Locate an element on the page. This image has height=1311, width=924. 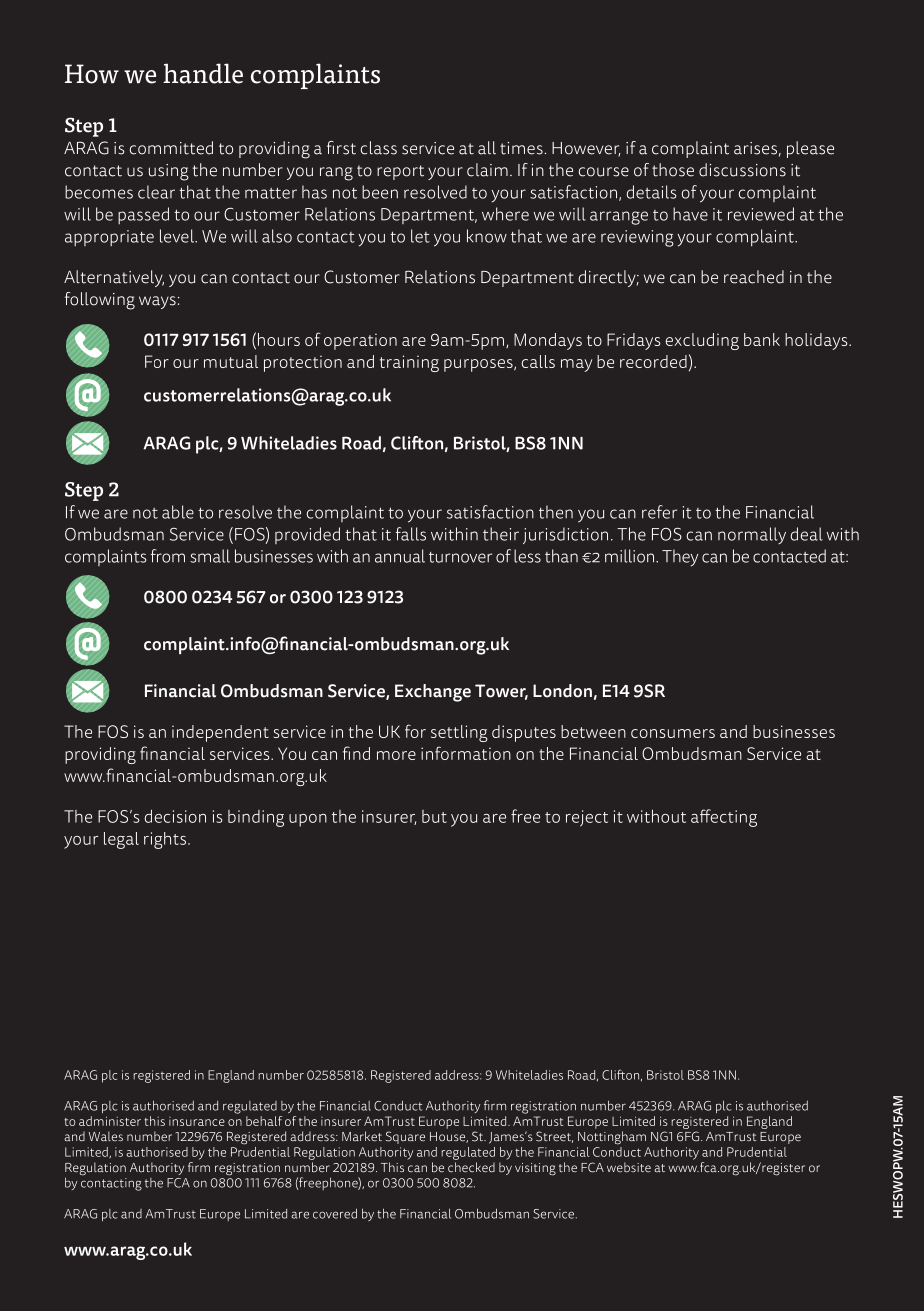
discussions is located at coordinates (742, 170).
